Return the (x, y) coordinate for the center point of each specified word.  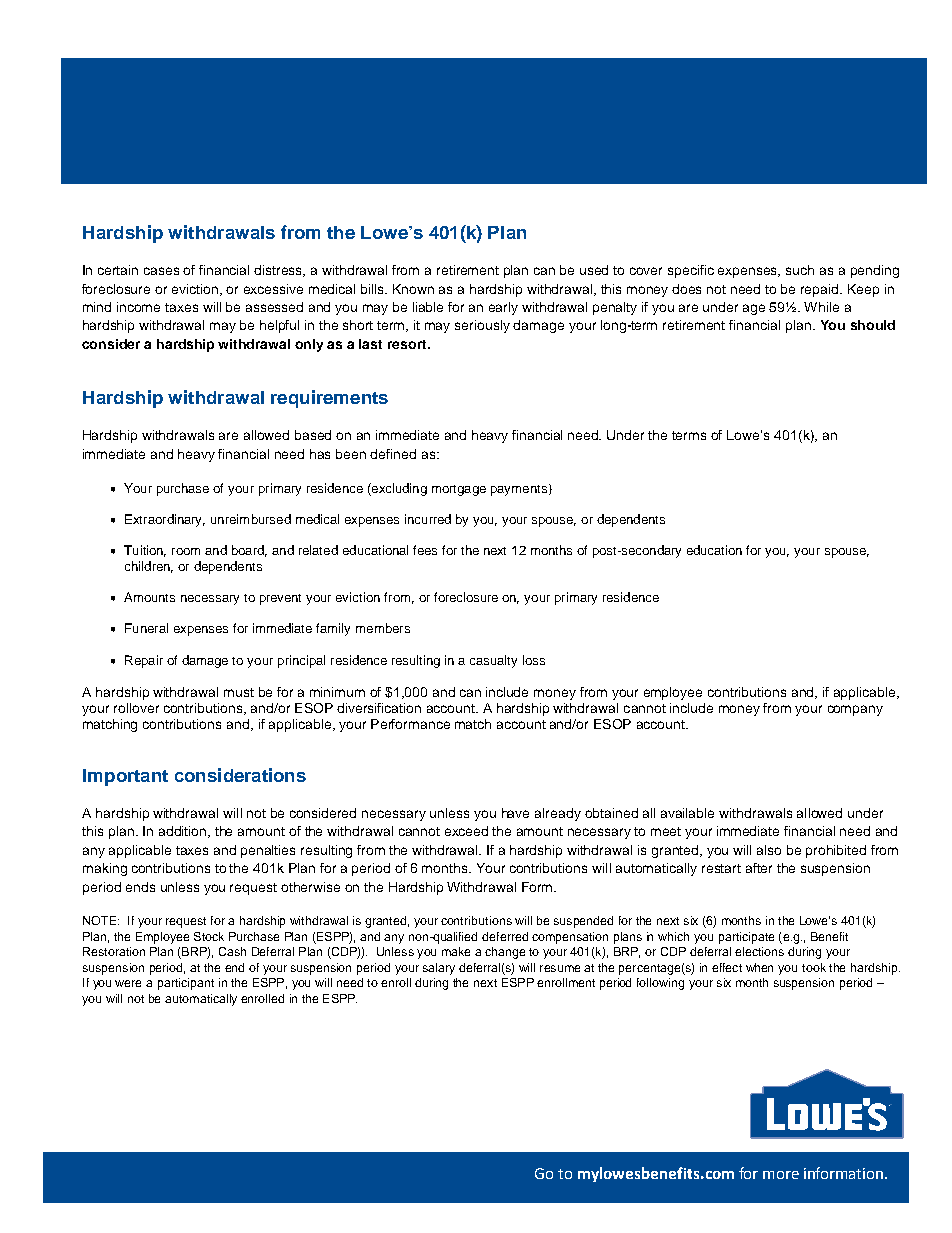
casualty (493, 661)
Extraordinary (165, 520)
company (855, 710)
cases (161, 271)
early (503, 308)
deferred (505, 936)
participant (186, 984)
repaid (821, 290)
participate (746, 938)
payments (519, 490)
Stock (209, 936)
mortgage (459, 490)
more (781, 1175)
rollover (136, 708)
